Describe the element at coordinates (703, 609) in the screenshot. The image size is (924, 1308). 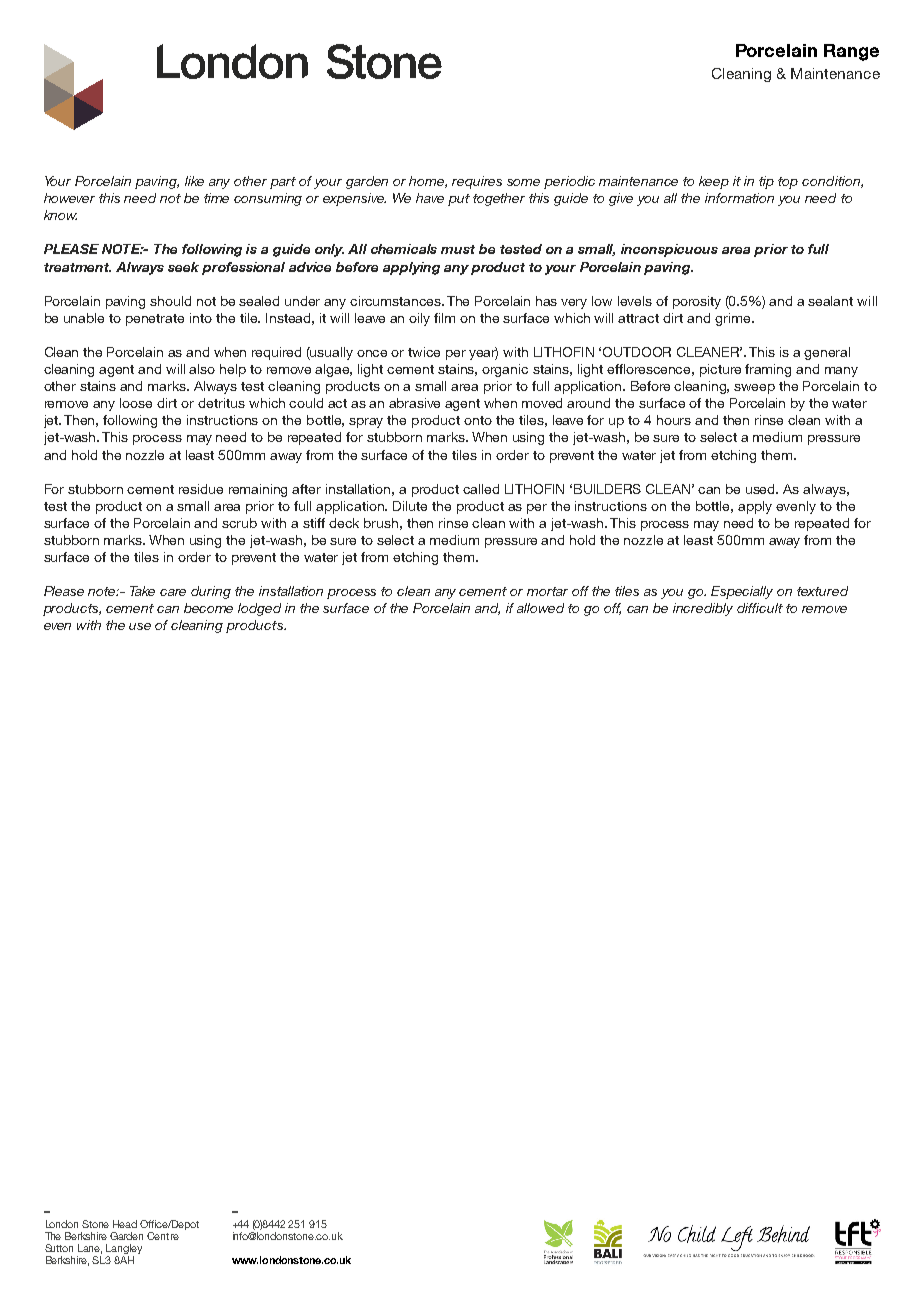
I see `incredibly` at that location.
